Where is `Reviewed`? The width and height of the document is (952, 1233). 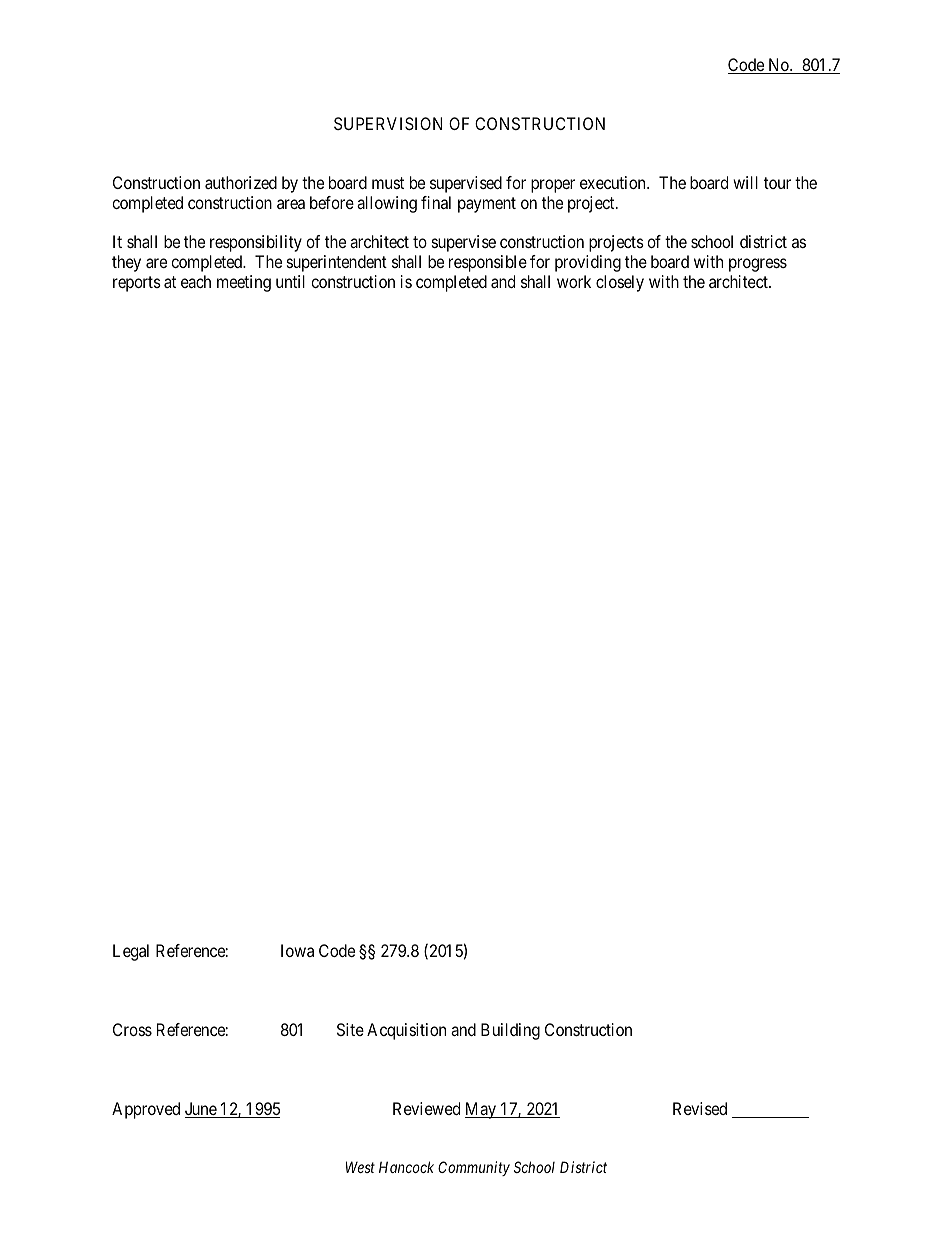 Reviewed is located at coordinates (426, 1108).
